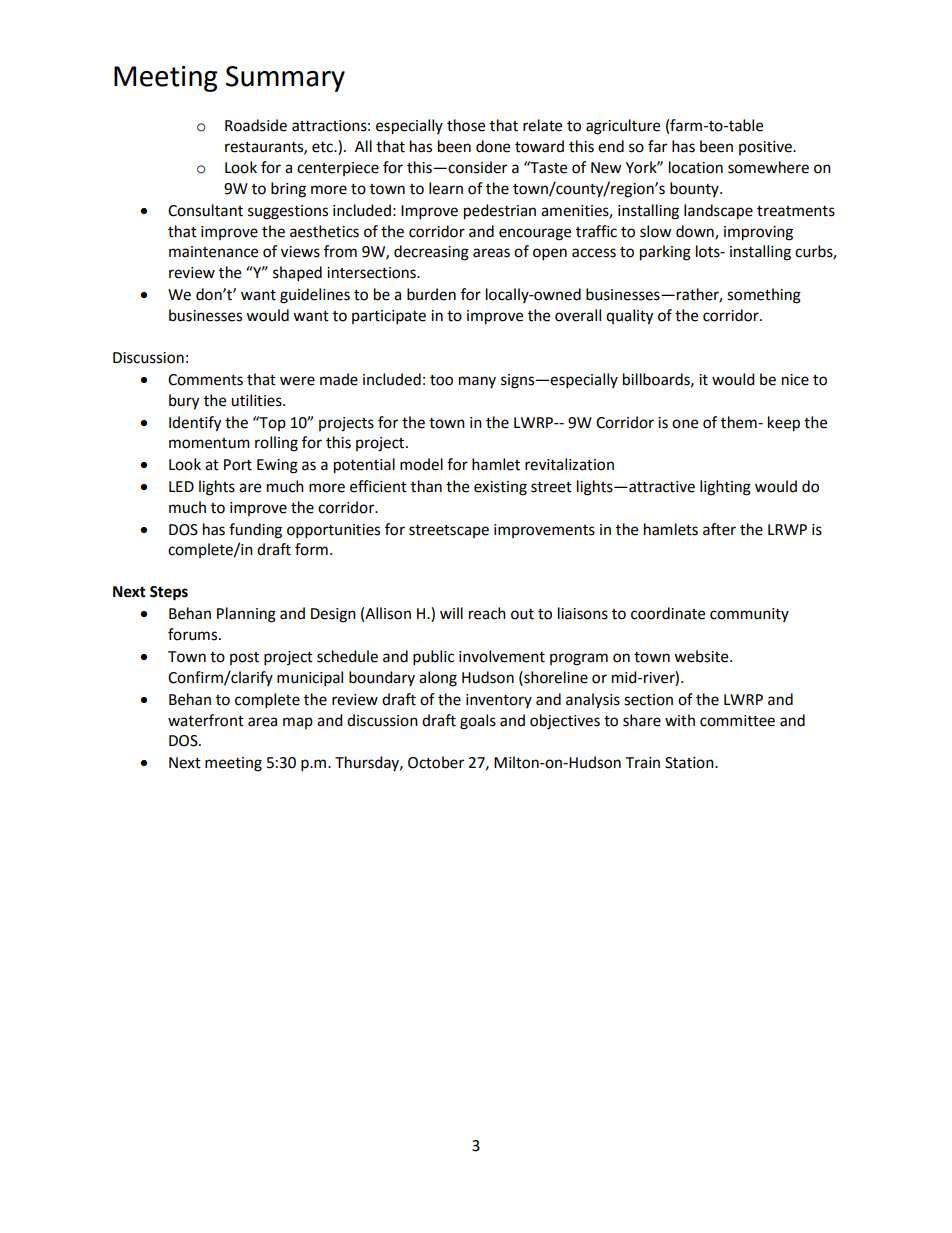 Image resolution: width=952 pixels, height=1233 pixels. What do you see at coordinates (737, 721) in the page?
I see `committee` at bounding box center [737, 721].
